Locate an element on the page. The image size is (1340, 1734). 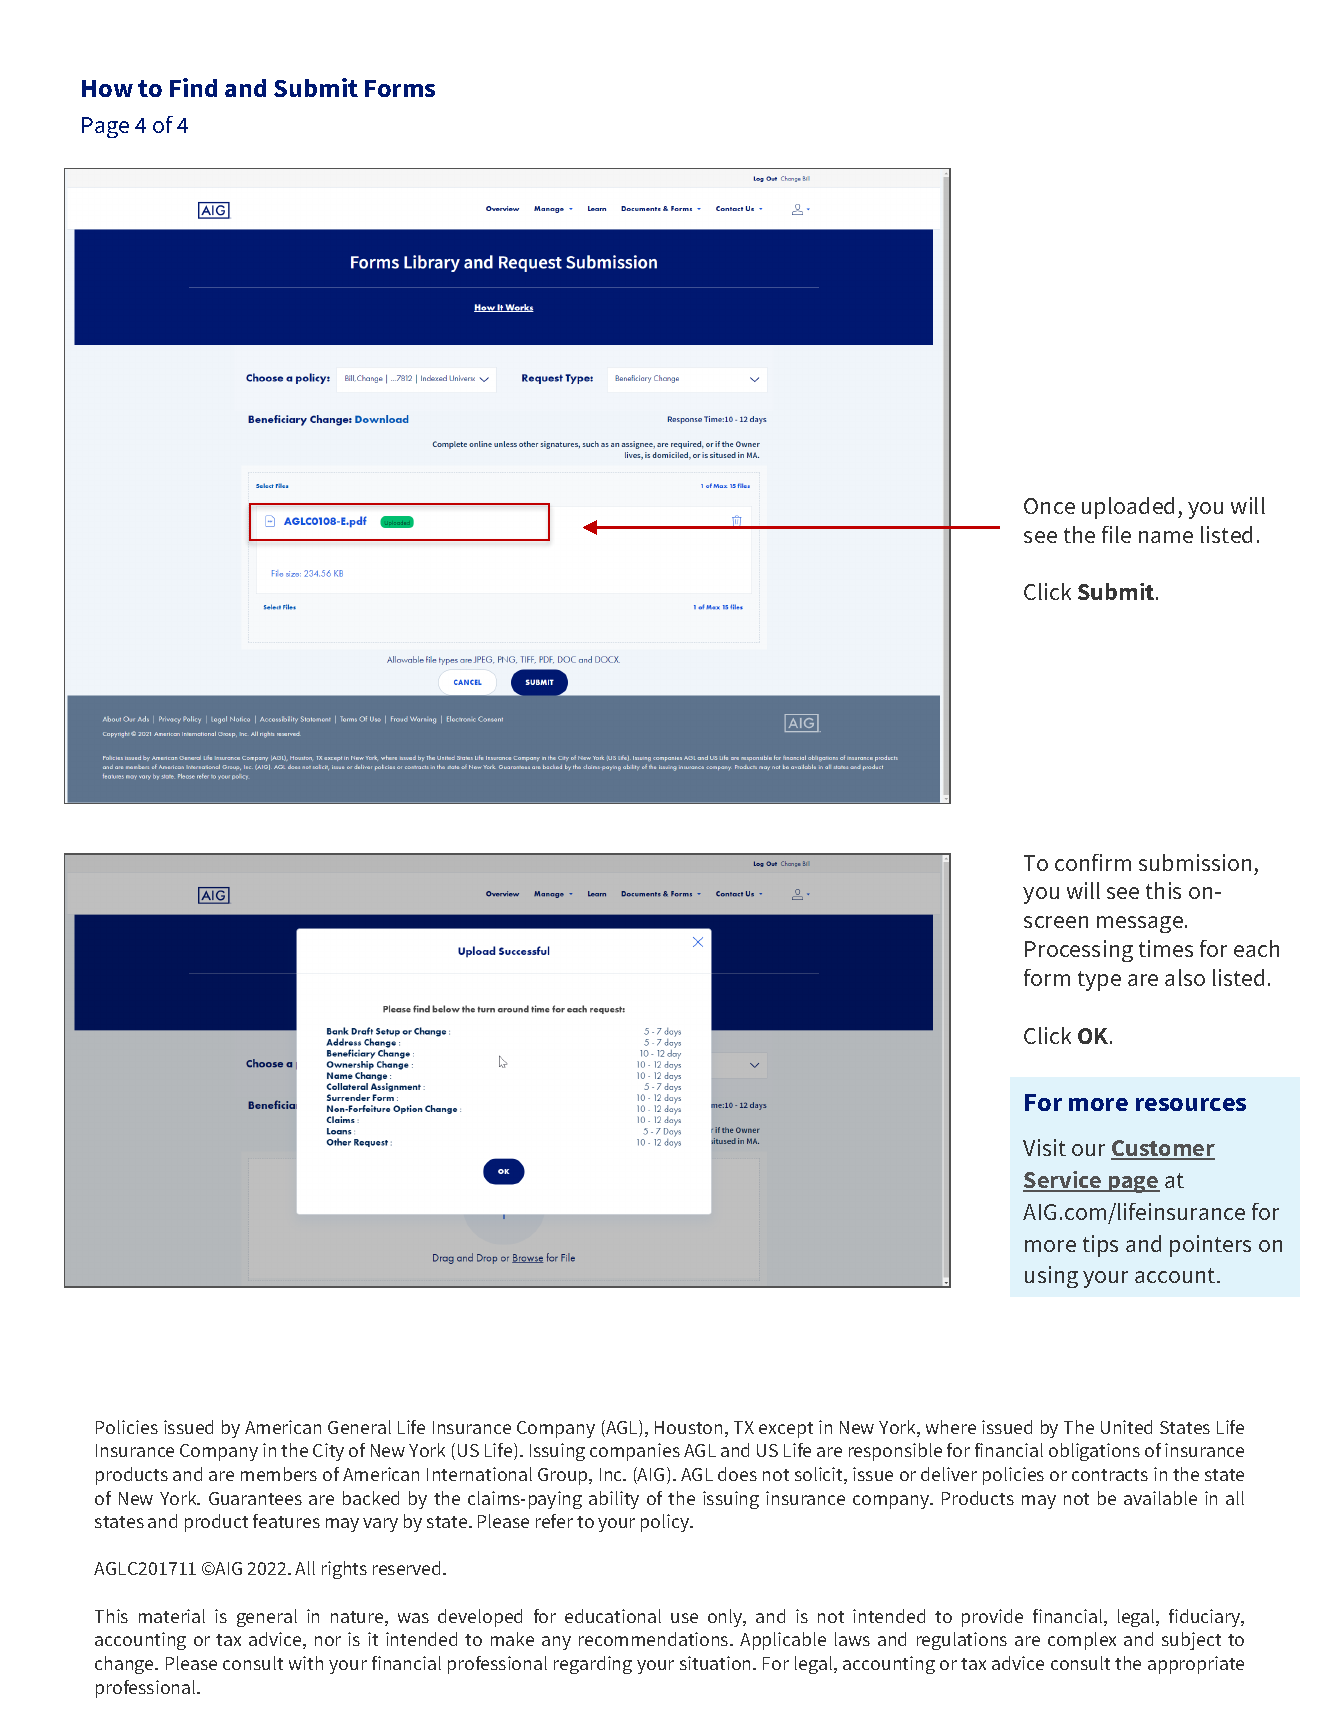
Find is located at coordinates (193, 87).
